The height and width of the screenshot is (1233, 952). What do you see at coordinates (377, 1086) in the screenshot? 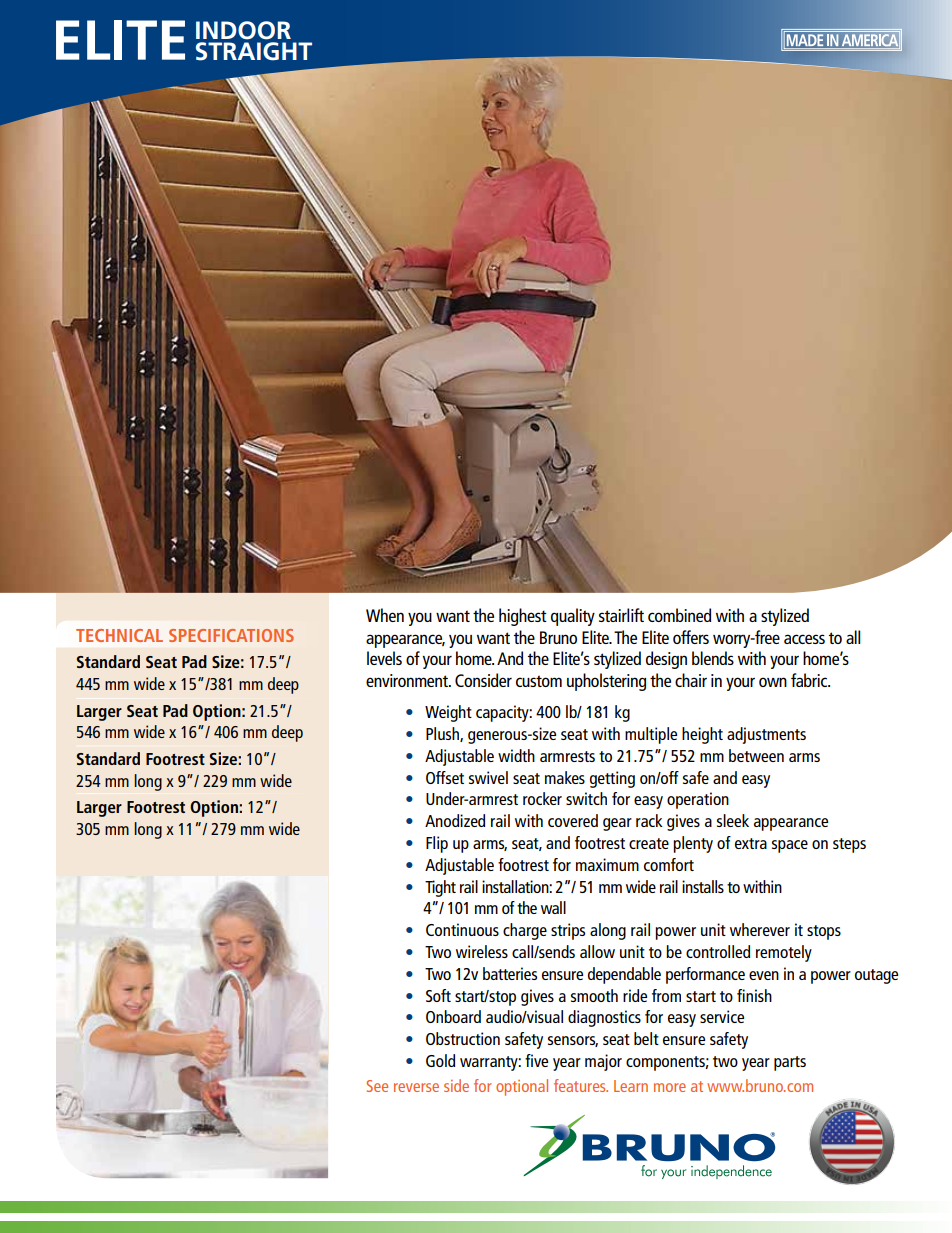
I see `See` at bounding box center [377, 1086].
